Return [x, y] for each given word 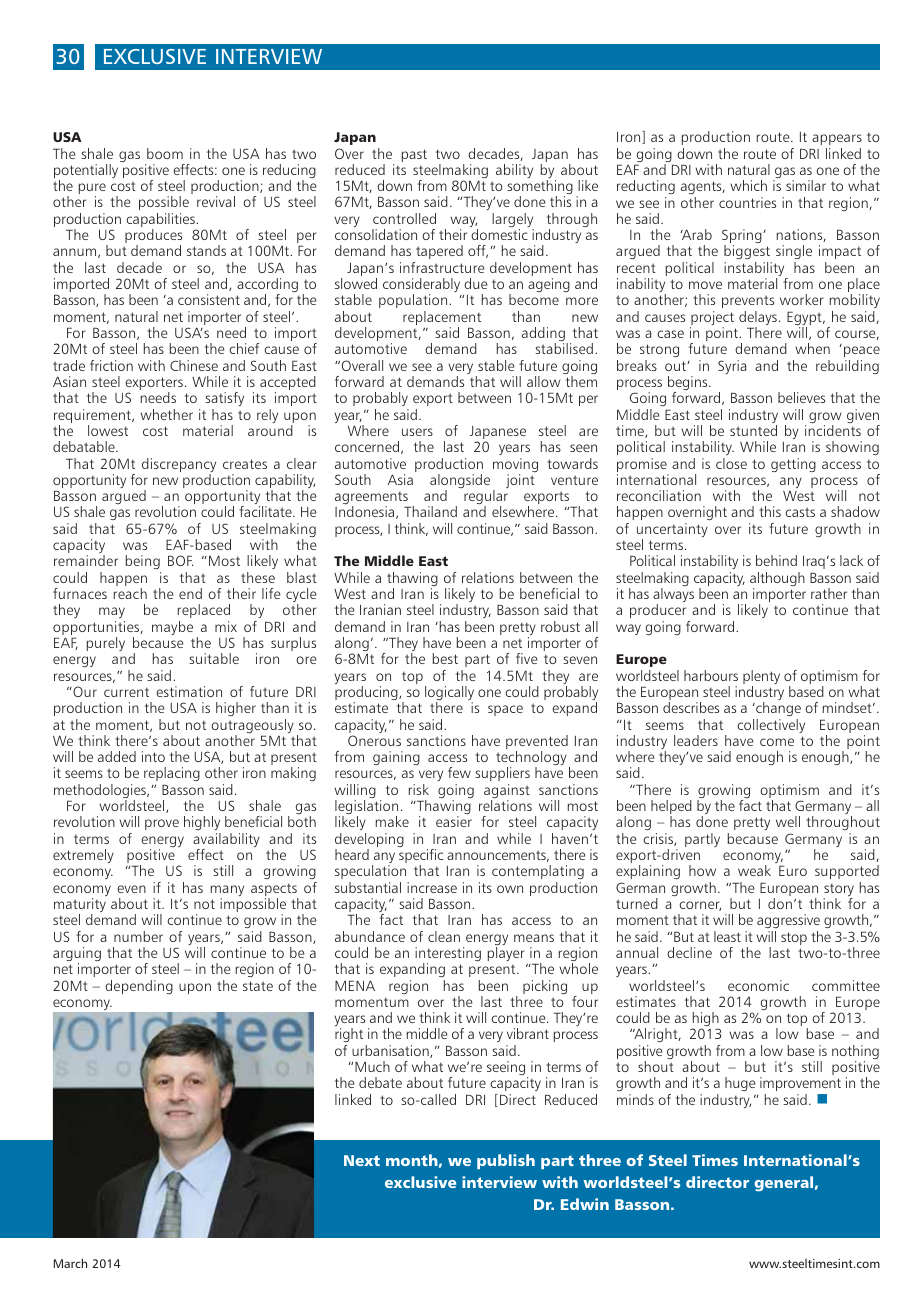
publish [506, 1161]
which [748, 185]
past [414, 155]
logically [449, 694]
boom [165, 153]
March [70, 1263]
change [777, 709]
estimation [189, 691]
